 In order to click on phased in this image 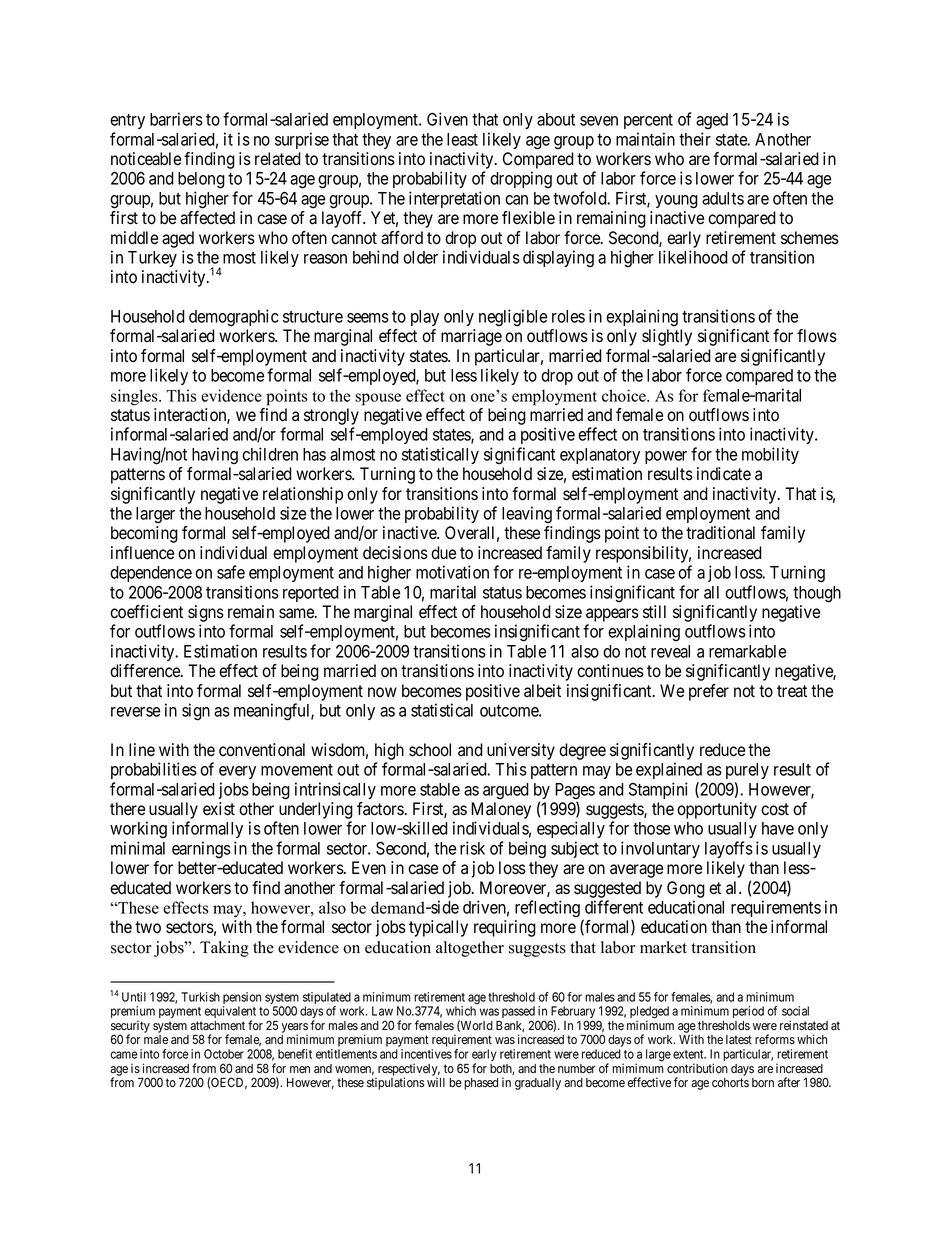, I will do `click(481, 1084)`.
